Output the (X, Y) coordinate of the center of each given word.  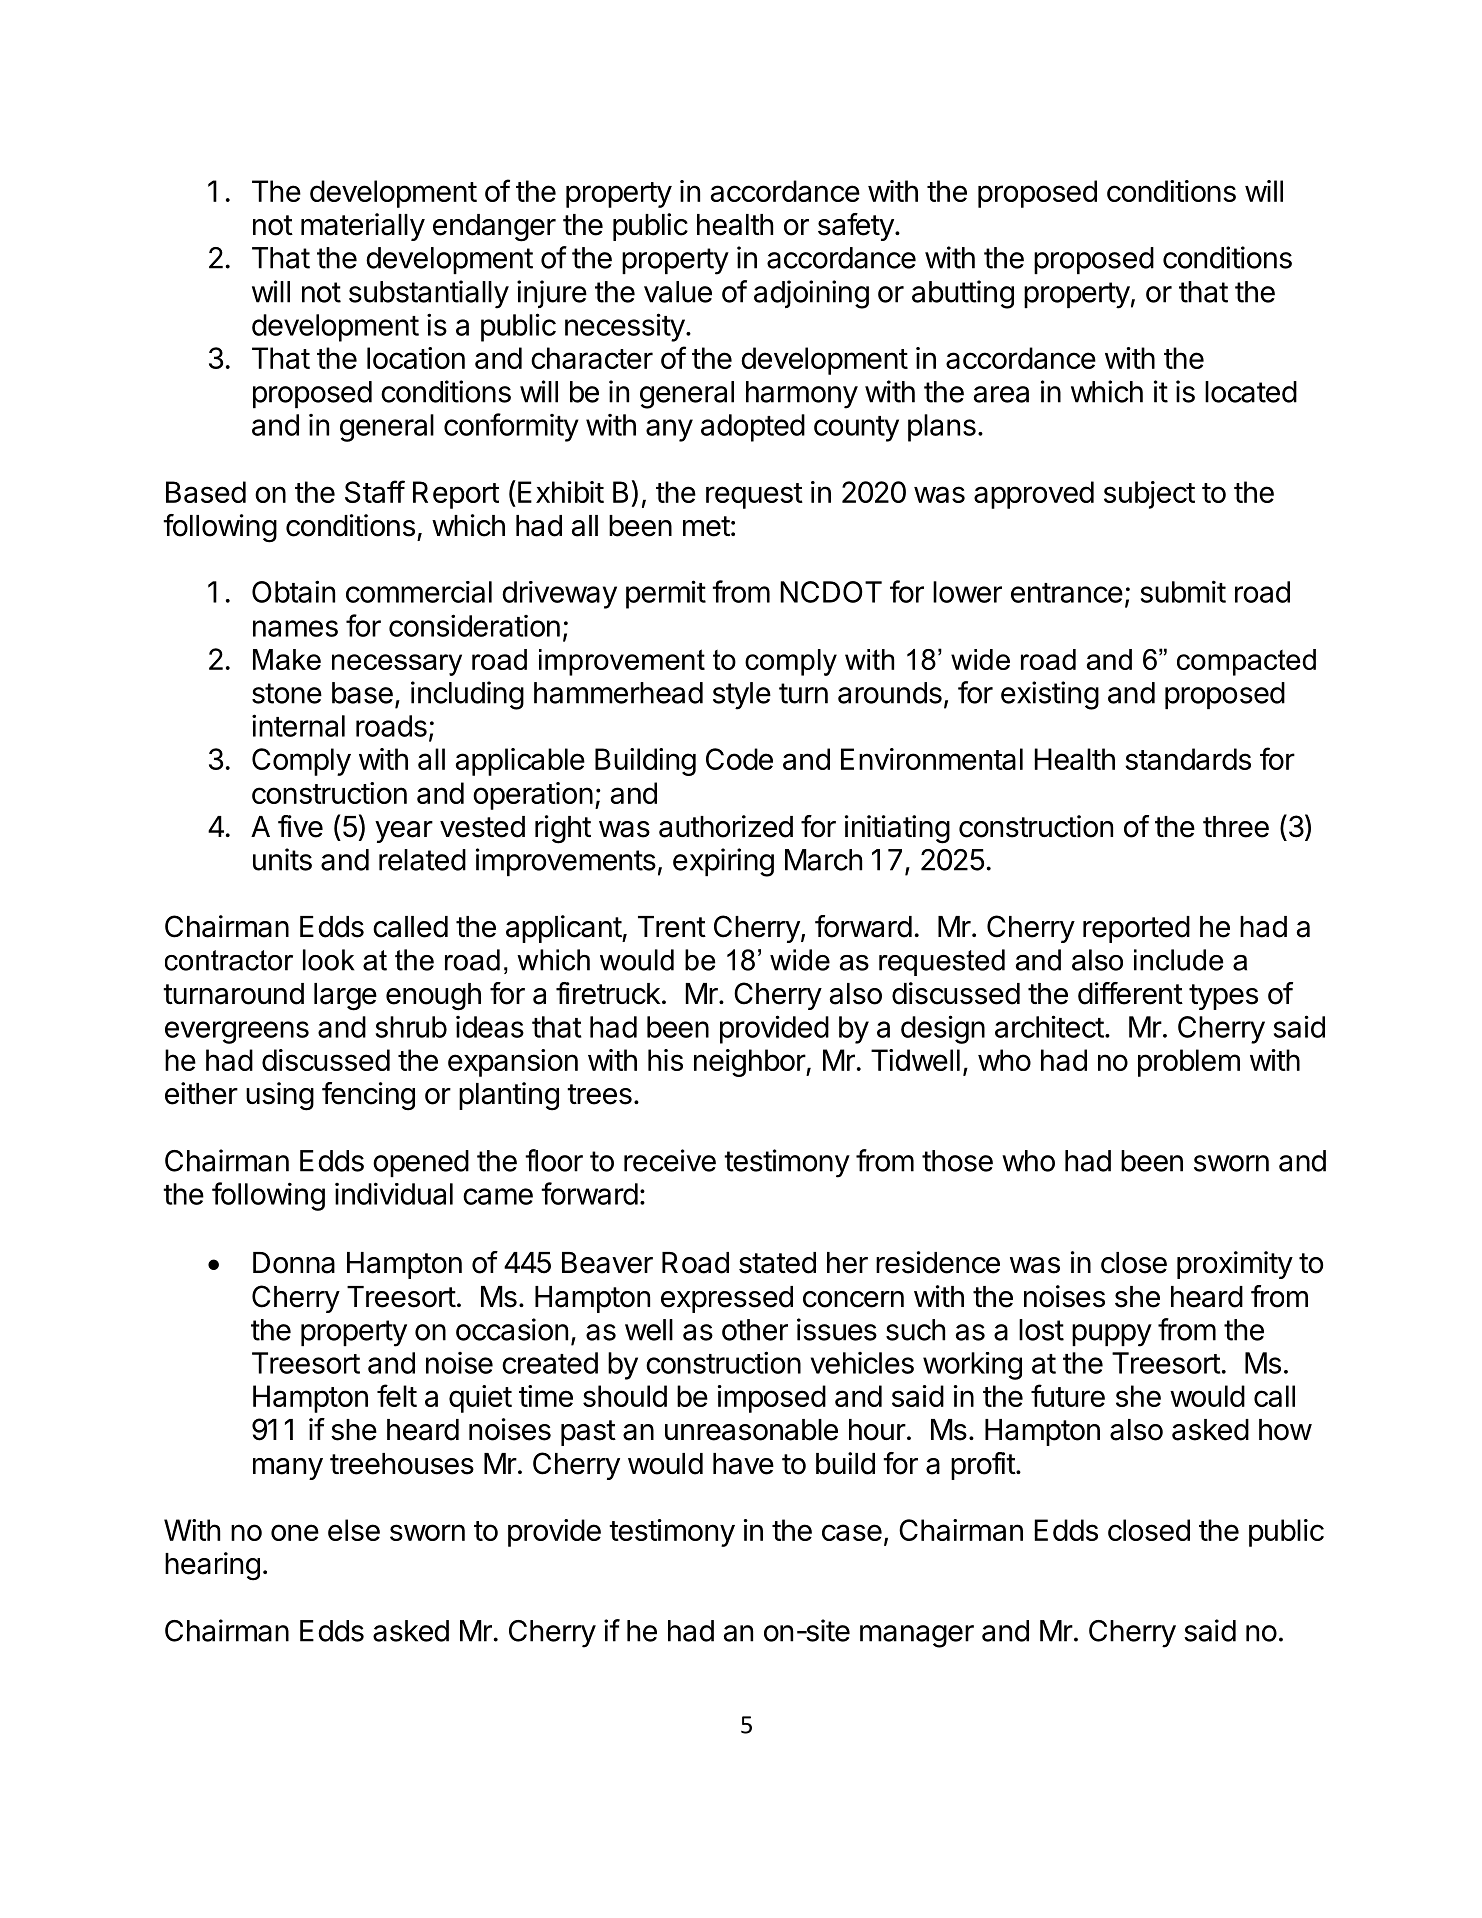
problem (1189, 1063)
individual (394, 1193)
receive (670, 1160)
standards (1188, 759)
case (852, 1532)
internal (298, 725)
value (678, 292)
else (354, 1530)
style (742, 696)
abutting (963, 294)
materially (363, 227)
